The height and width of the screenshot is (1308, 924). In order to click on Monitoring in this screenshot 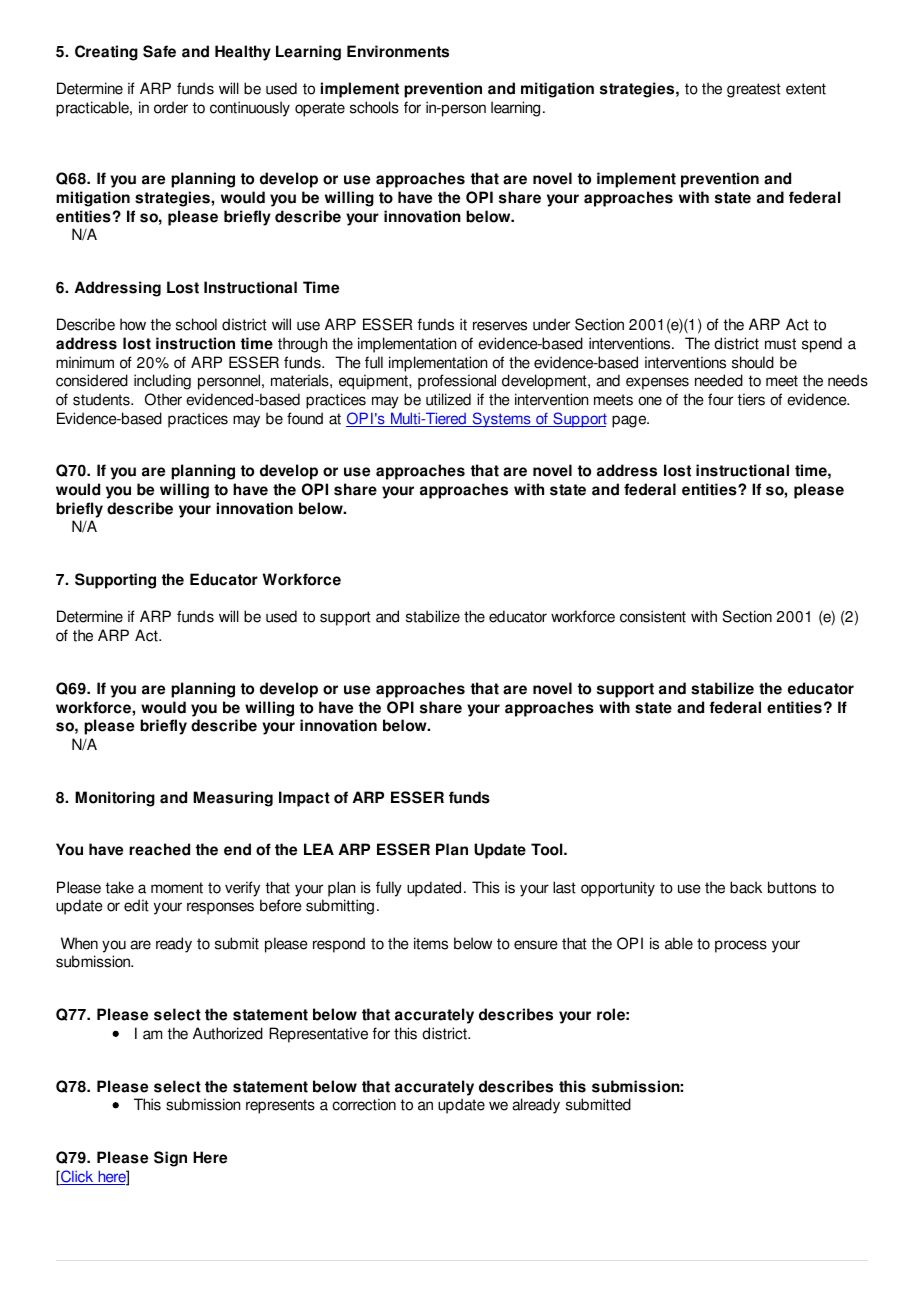, I will do `click(115, 799)`.
